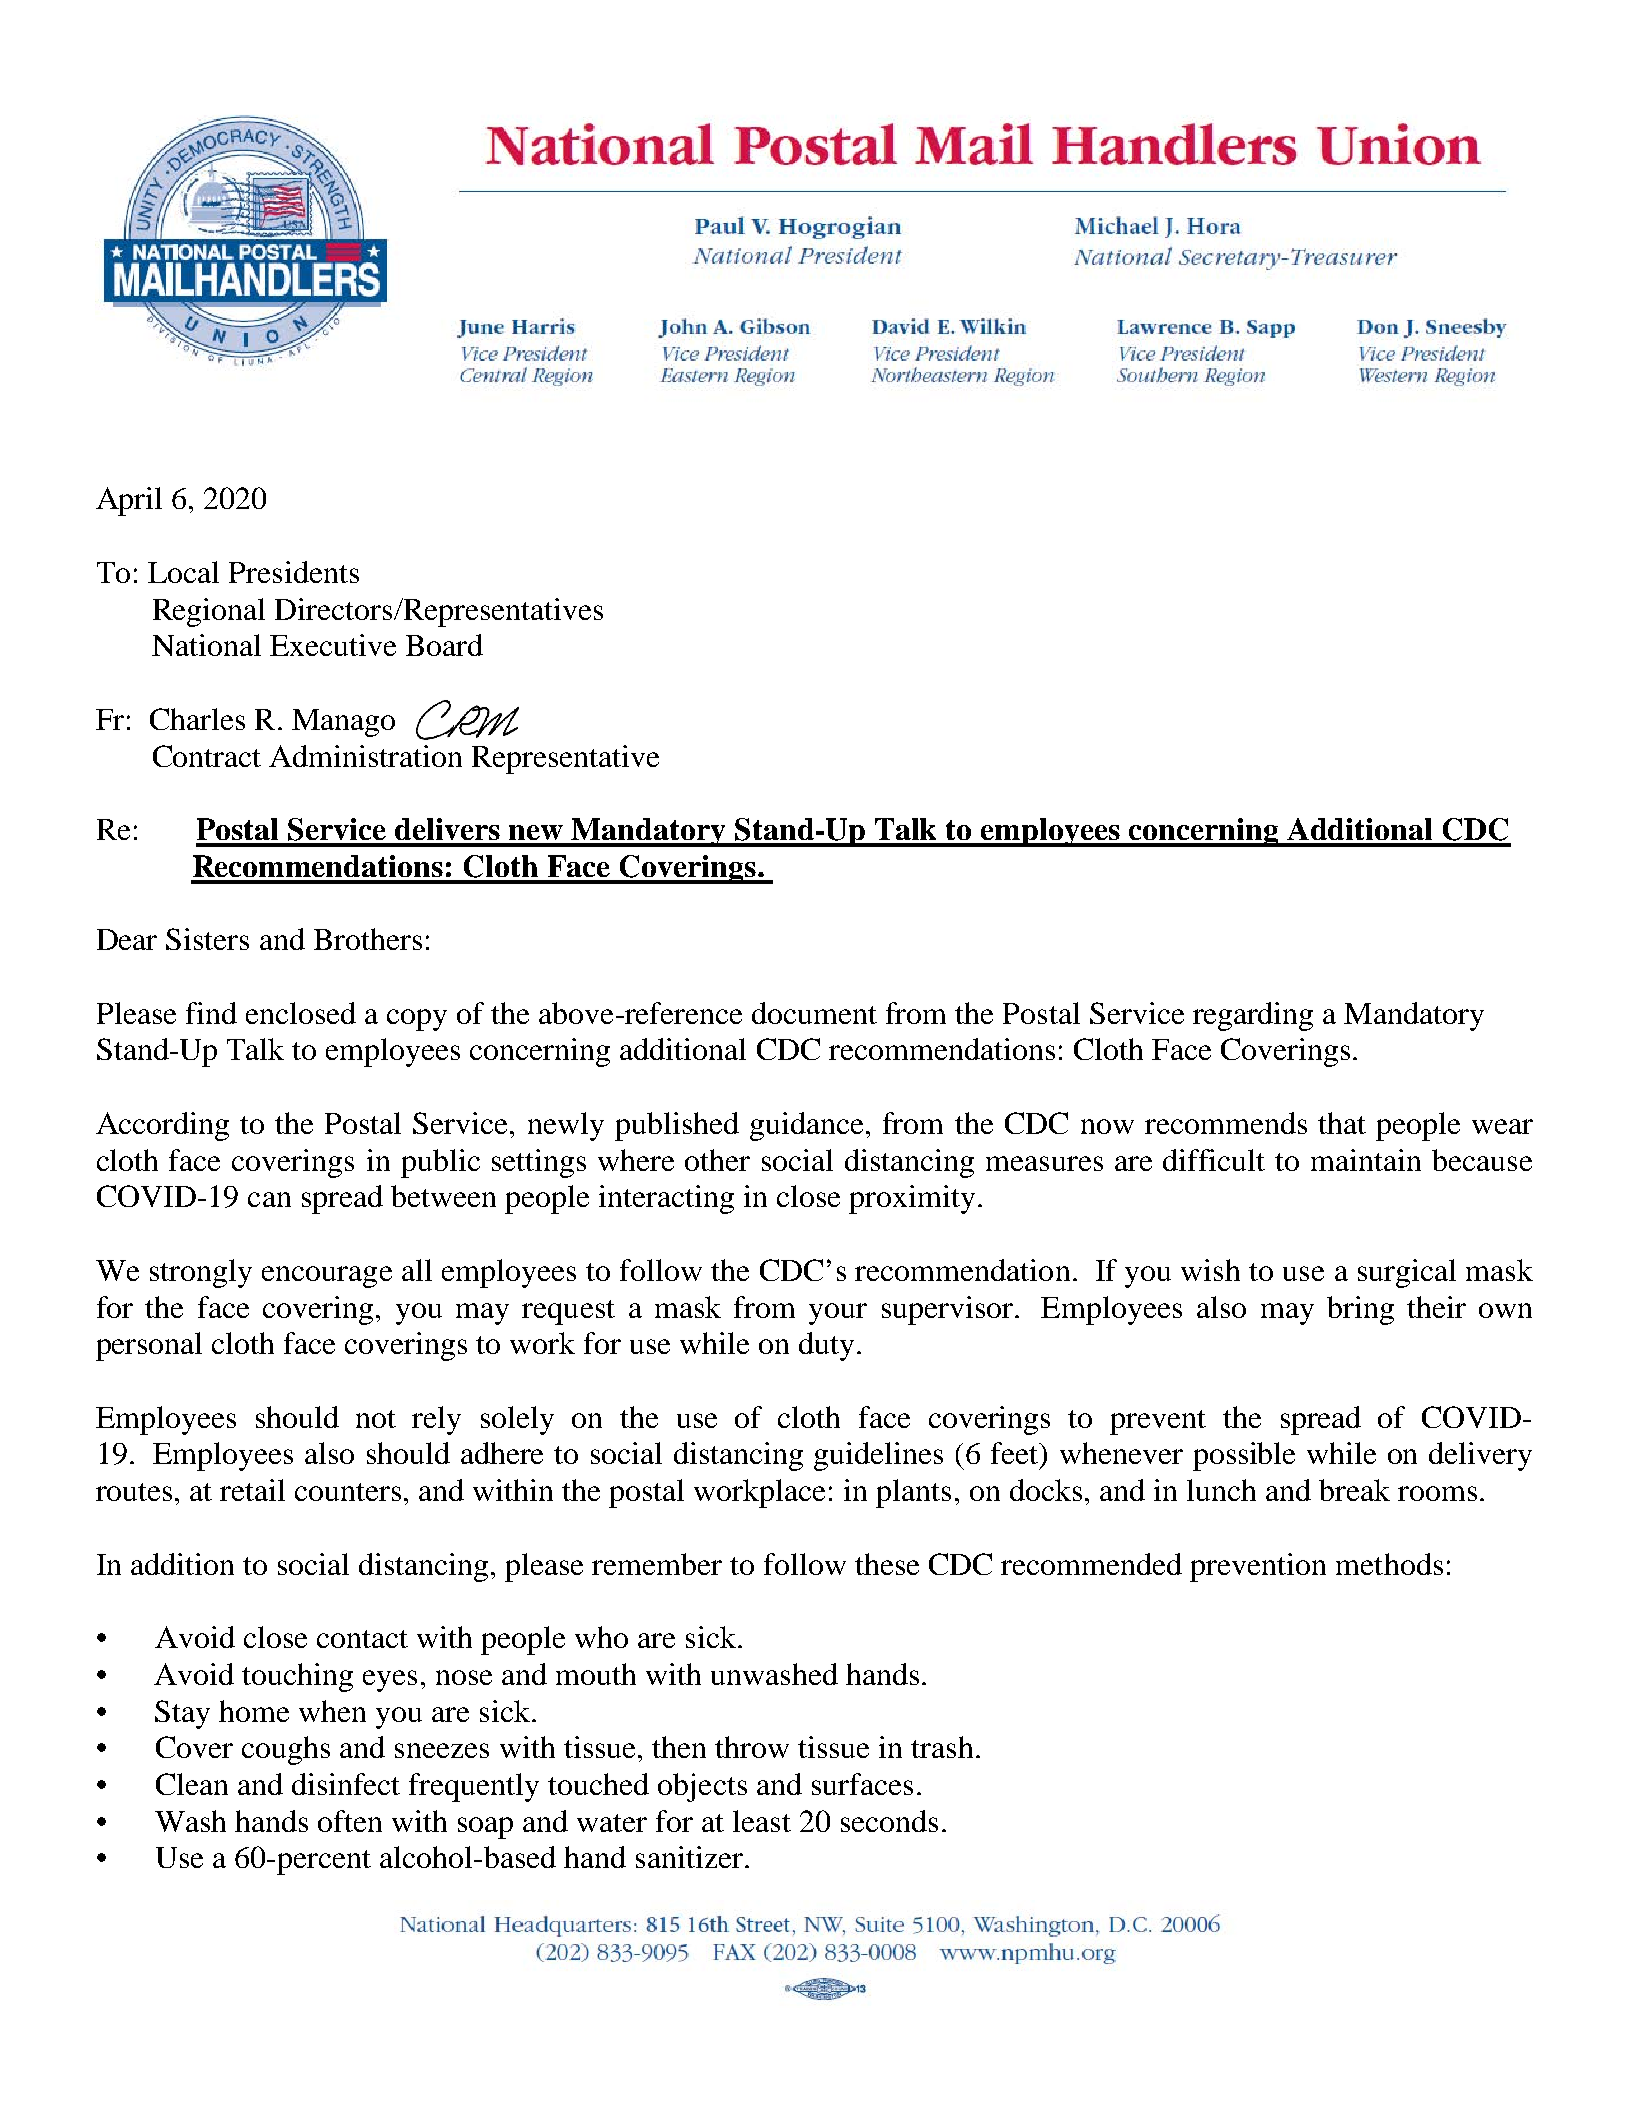 This page has width=1629, height=2108. Describe the element at coordinates (1253, 1016) in the page. I see `regarding` at that location.
